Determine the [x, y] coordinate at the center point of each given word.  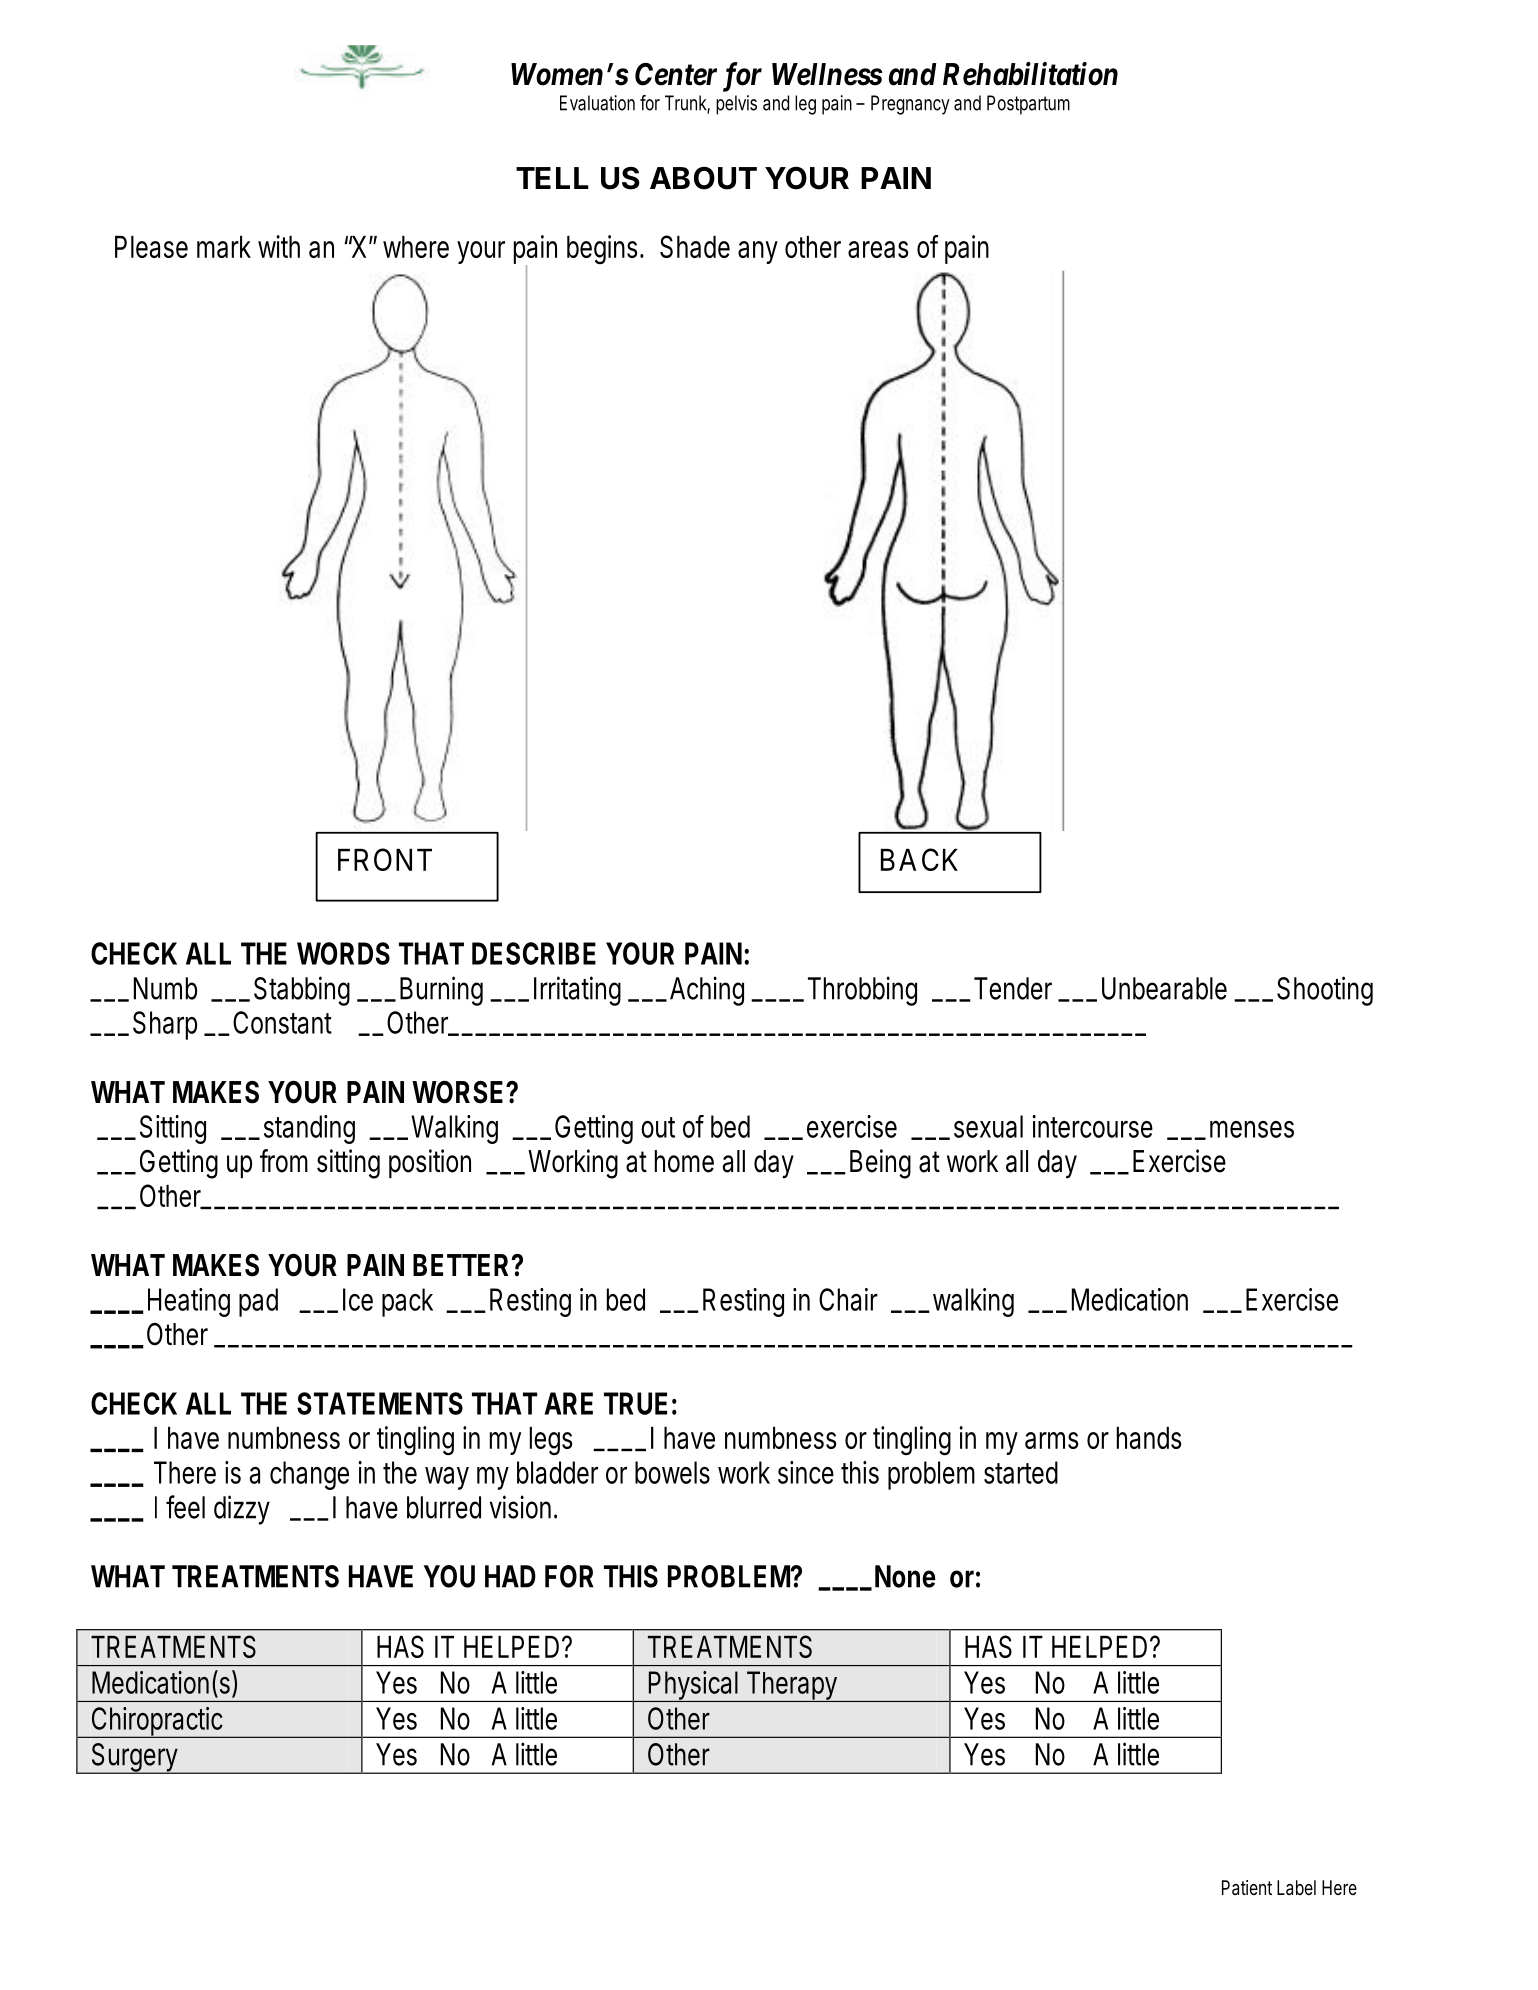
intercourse [1092, 1126]
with [279, 246]
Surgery [136, 1758]
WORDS [343, 953]
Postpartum [1028, 105]
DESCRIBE [534, 953]
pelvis [736, 105]
